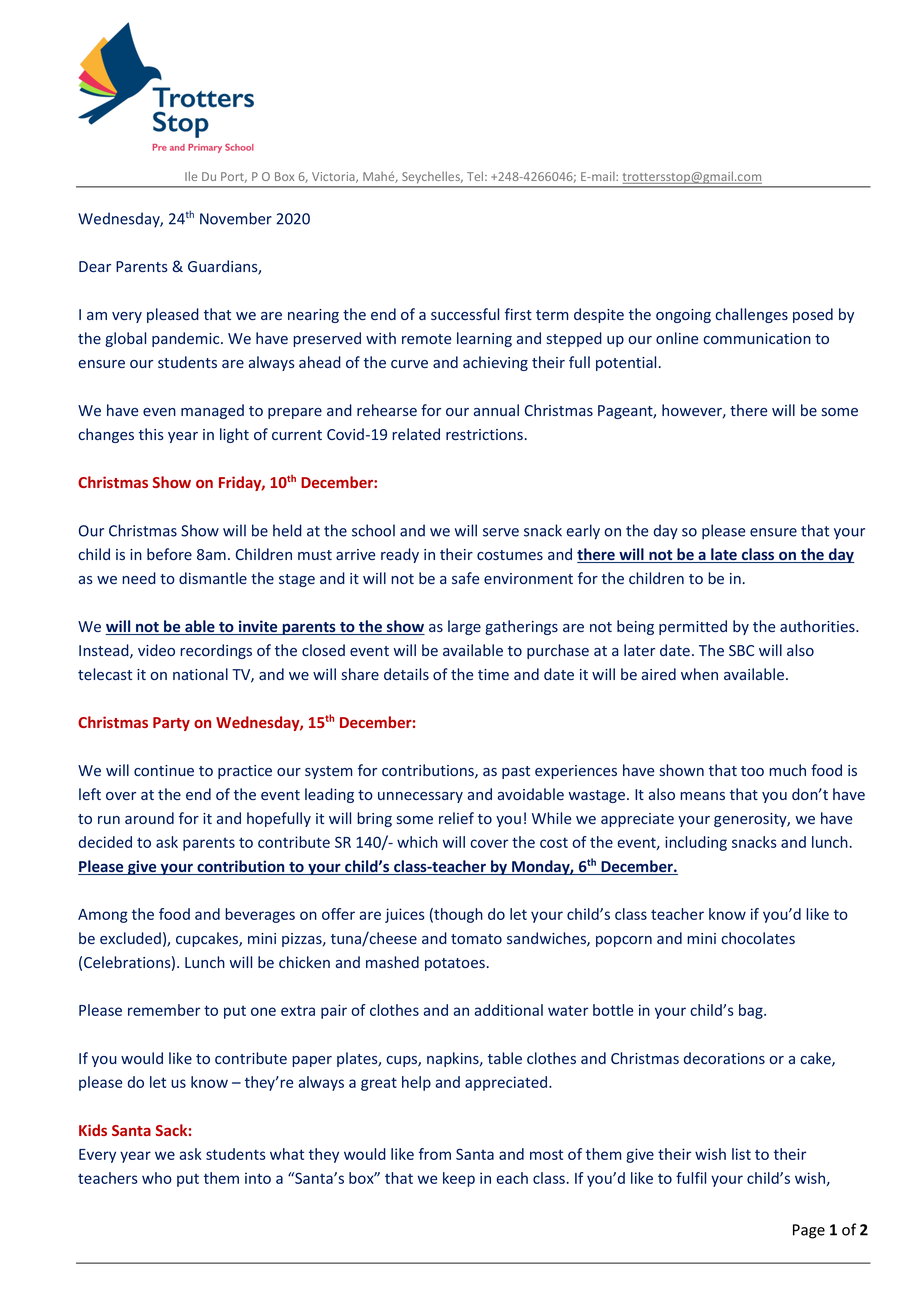  Describe the element at coordinates (696, 843) in the screenshot. I see `including` at that location.
